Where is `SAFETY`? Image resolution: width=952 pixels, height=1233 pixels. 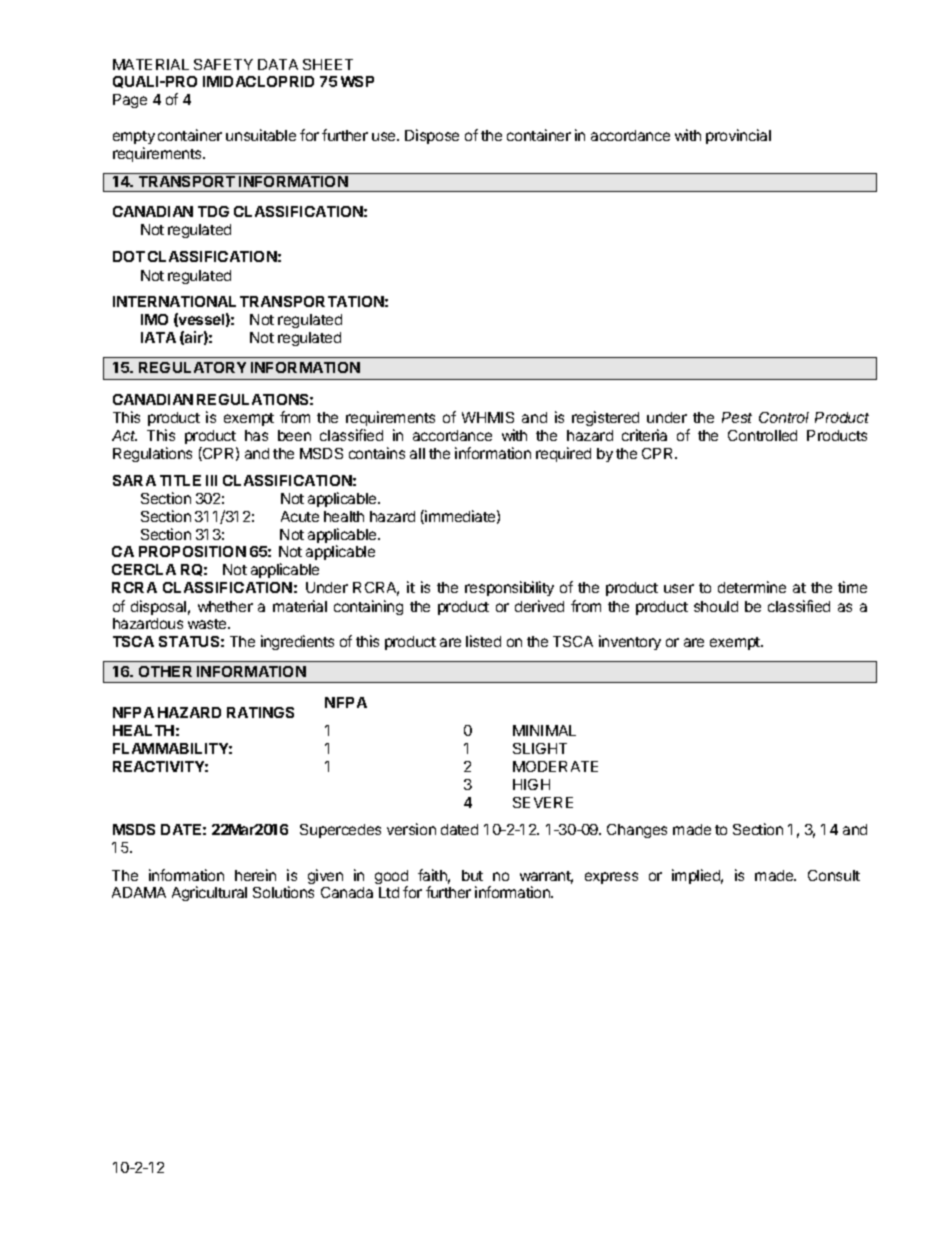
SAFETY is located at coordinates (223, 64).
